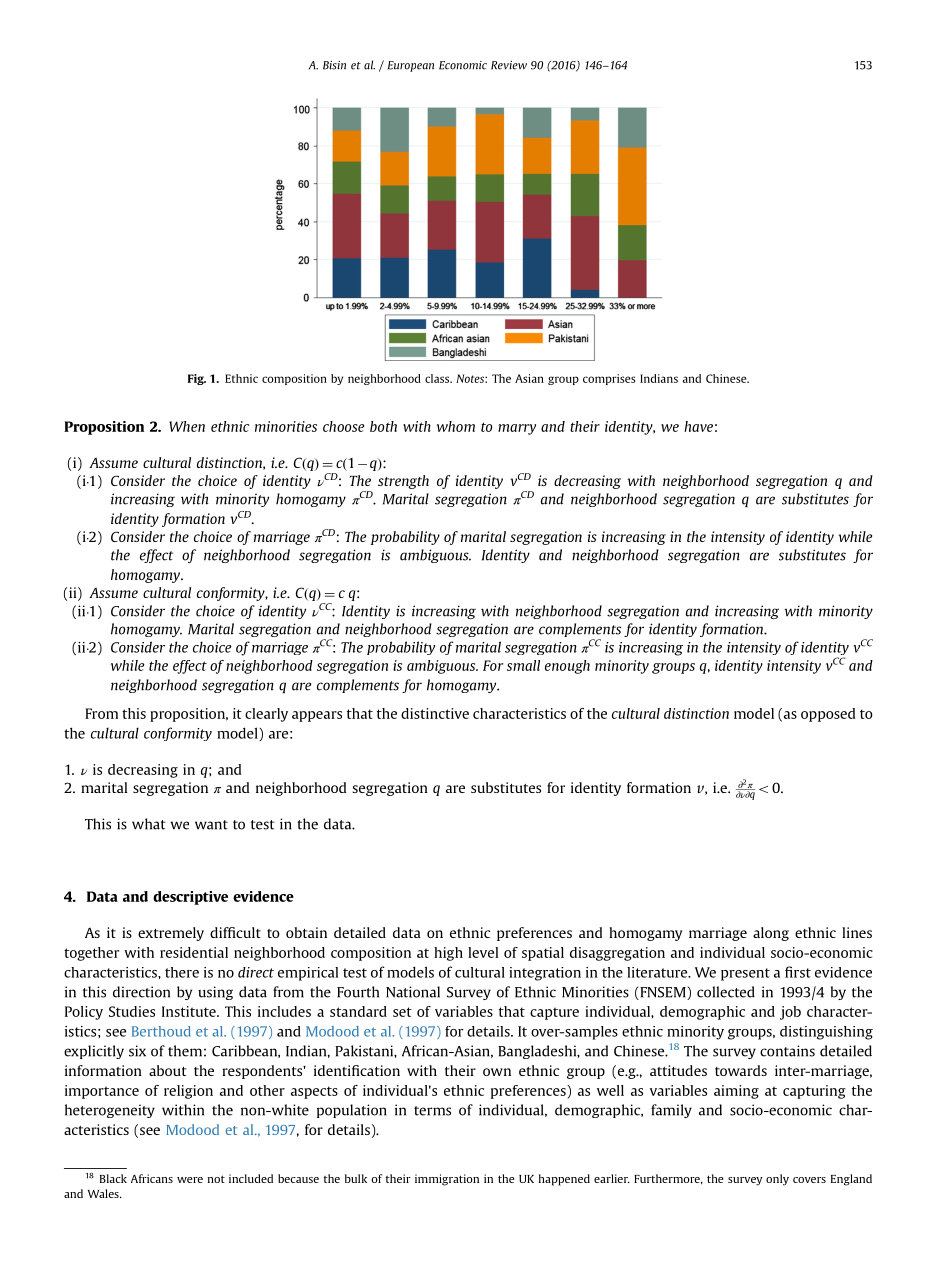 Image resolution: width=944 pixels, height=1288 pixels. What do you see at coordinates (609, 379) in the page?
I see `comprises` at bounding box center [609, 379].
